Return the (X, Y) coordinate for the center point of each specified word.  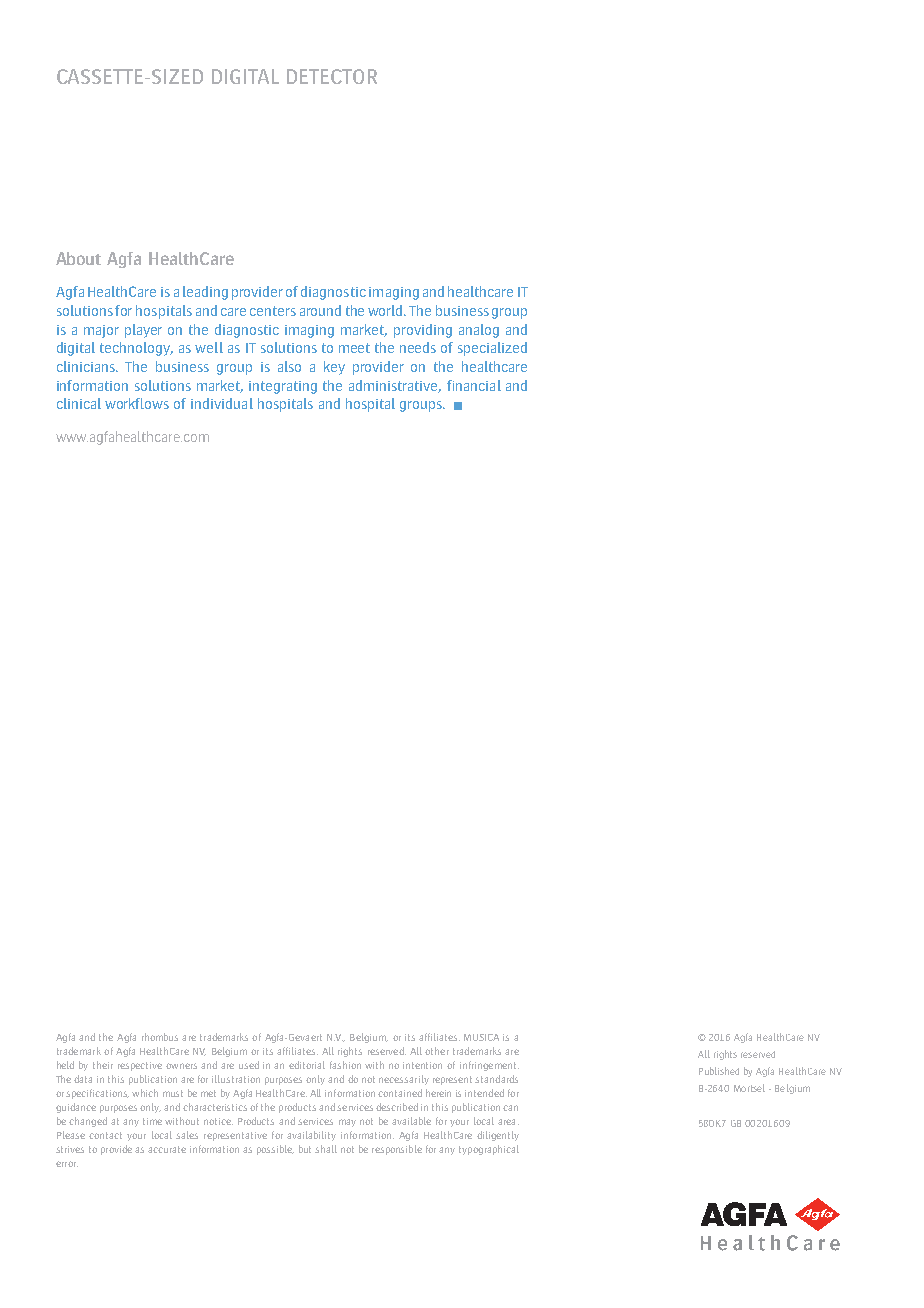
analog (479, 331)
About (78, 258)
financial (474, 385)
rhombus (160, 1037)
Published (719, 1071)
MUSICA (481, 1037)
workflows (137, 403)
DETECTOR (332, 76)
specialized (492, 349)
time (152, 1121)
